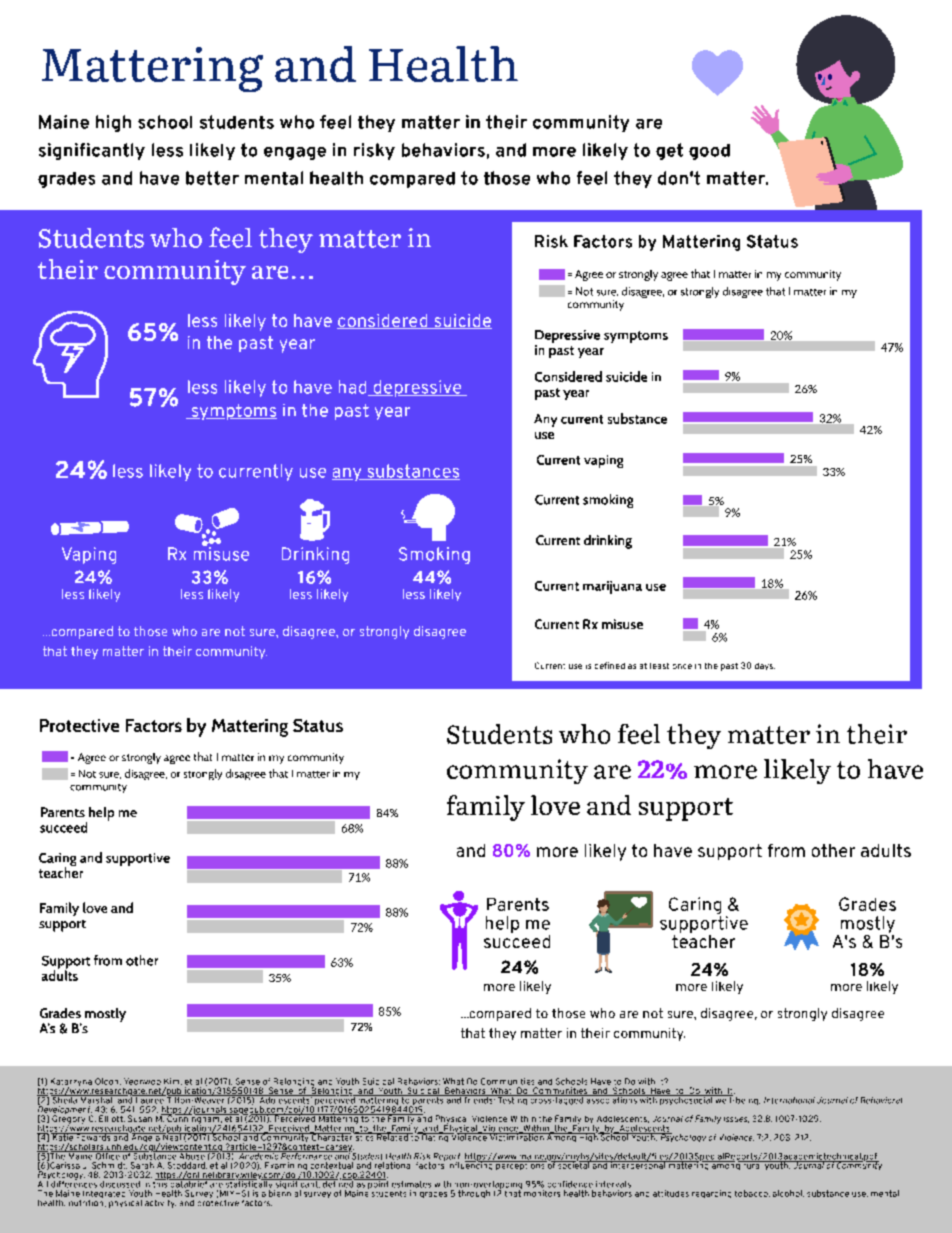  Describe the element at coordinates (295, 153) in the image. I see `engage` at that location.
